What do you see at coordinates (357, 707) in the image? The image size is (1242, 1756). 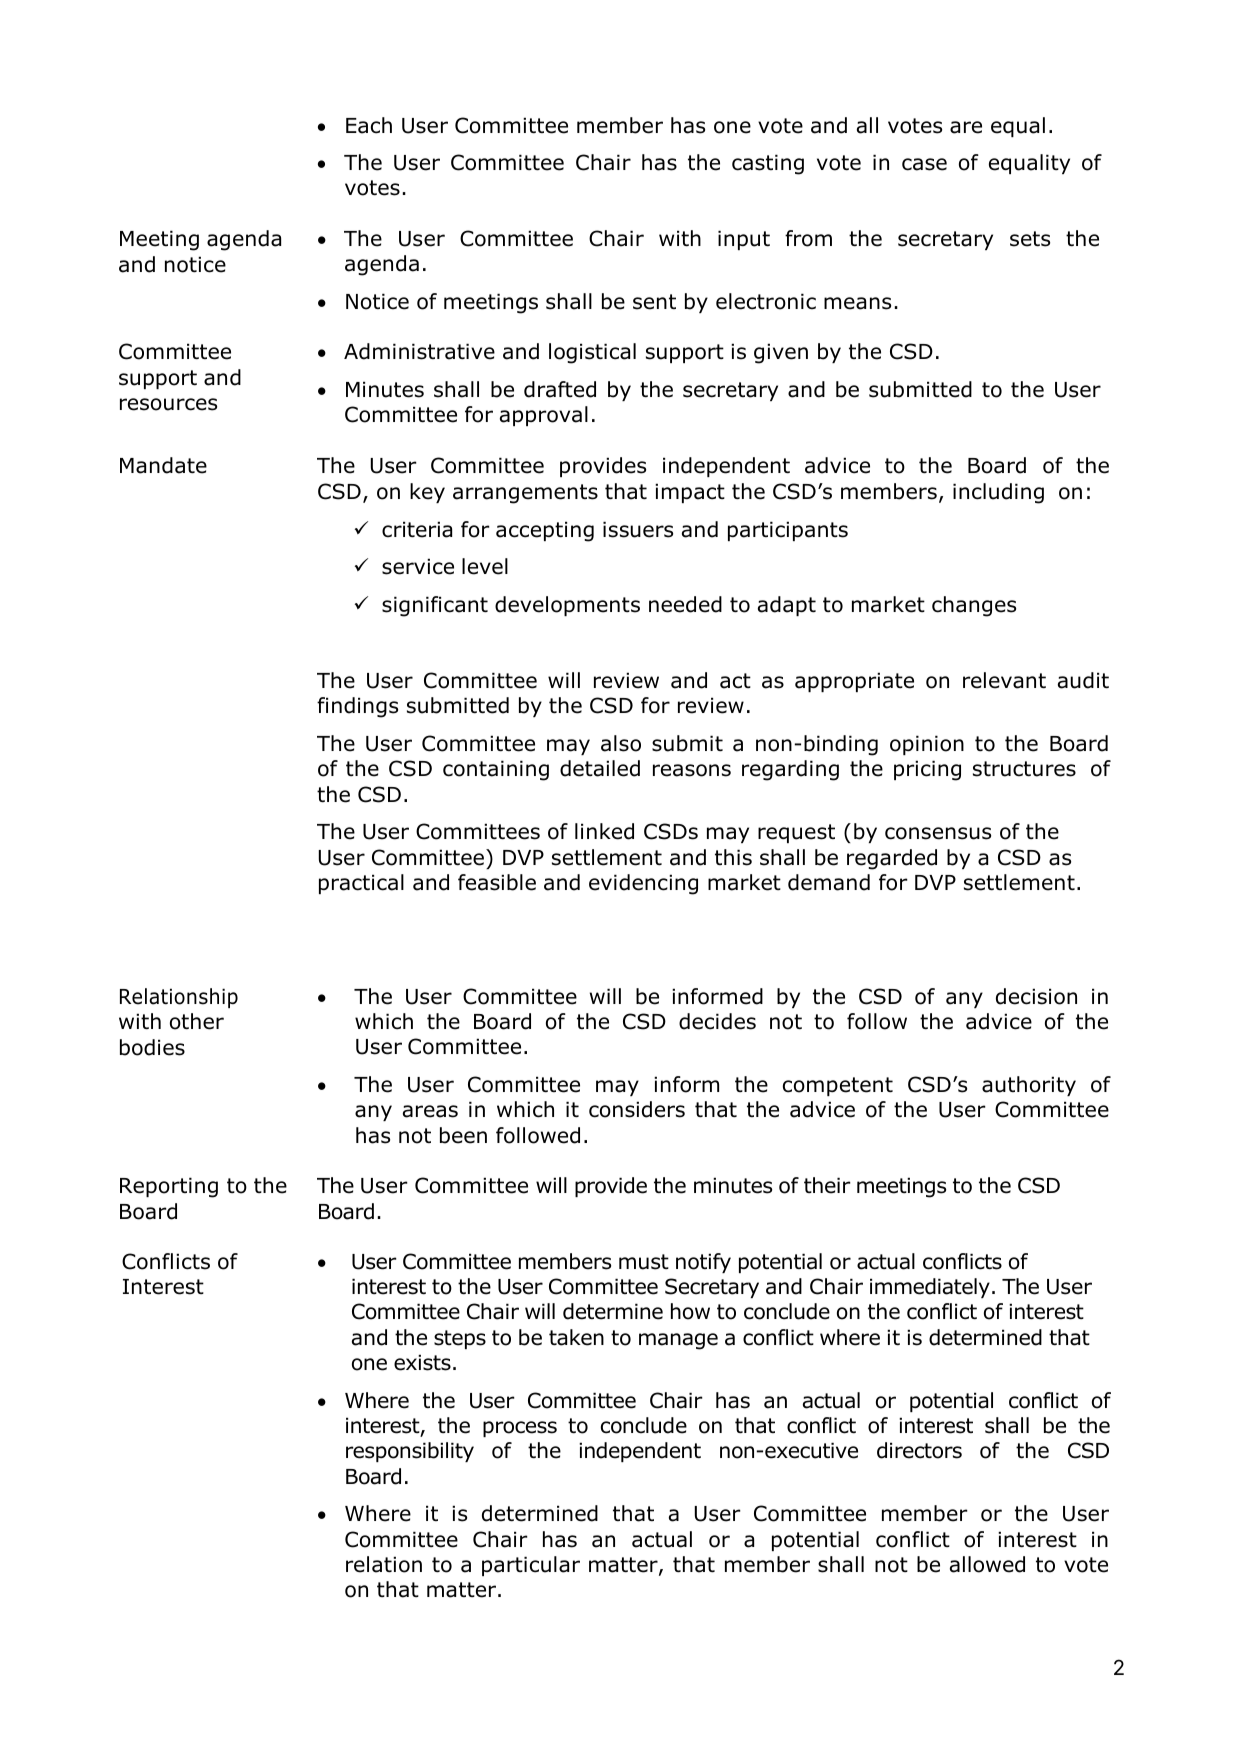 I see `findings` at bounding box center [357, 707].
